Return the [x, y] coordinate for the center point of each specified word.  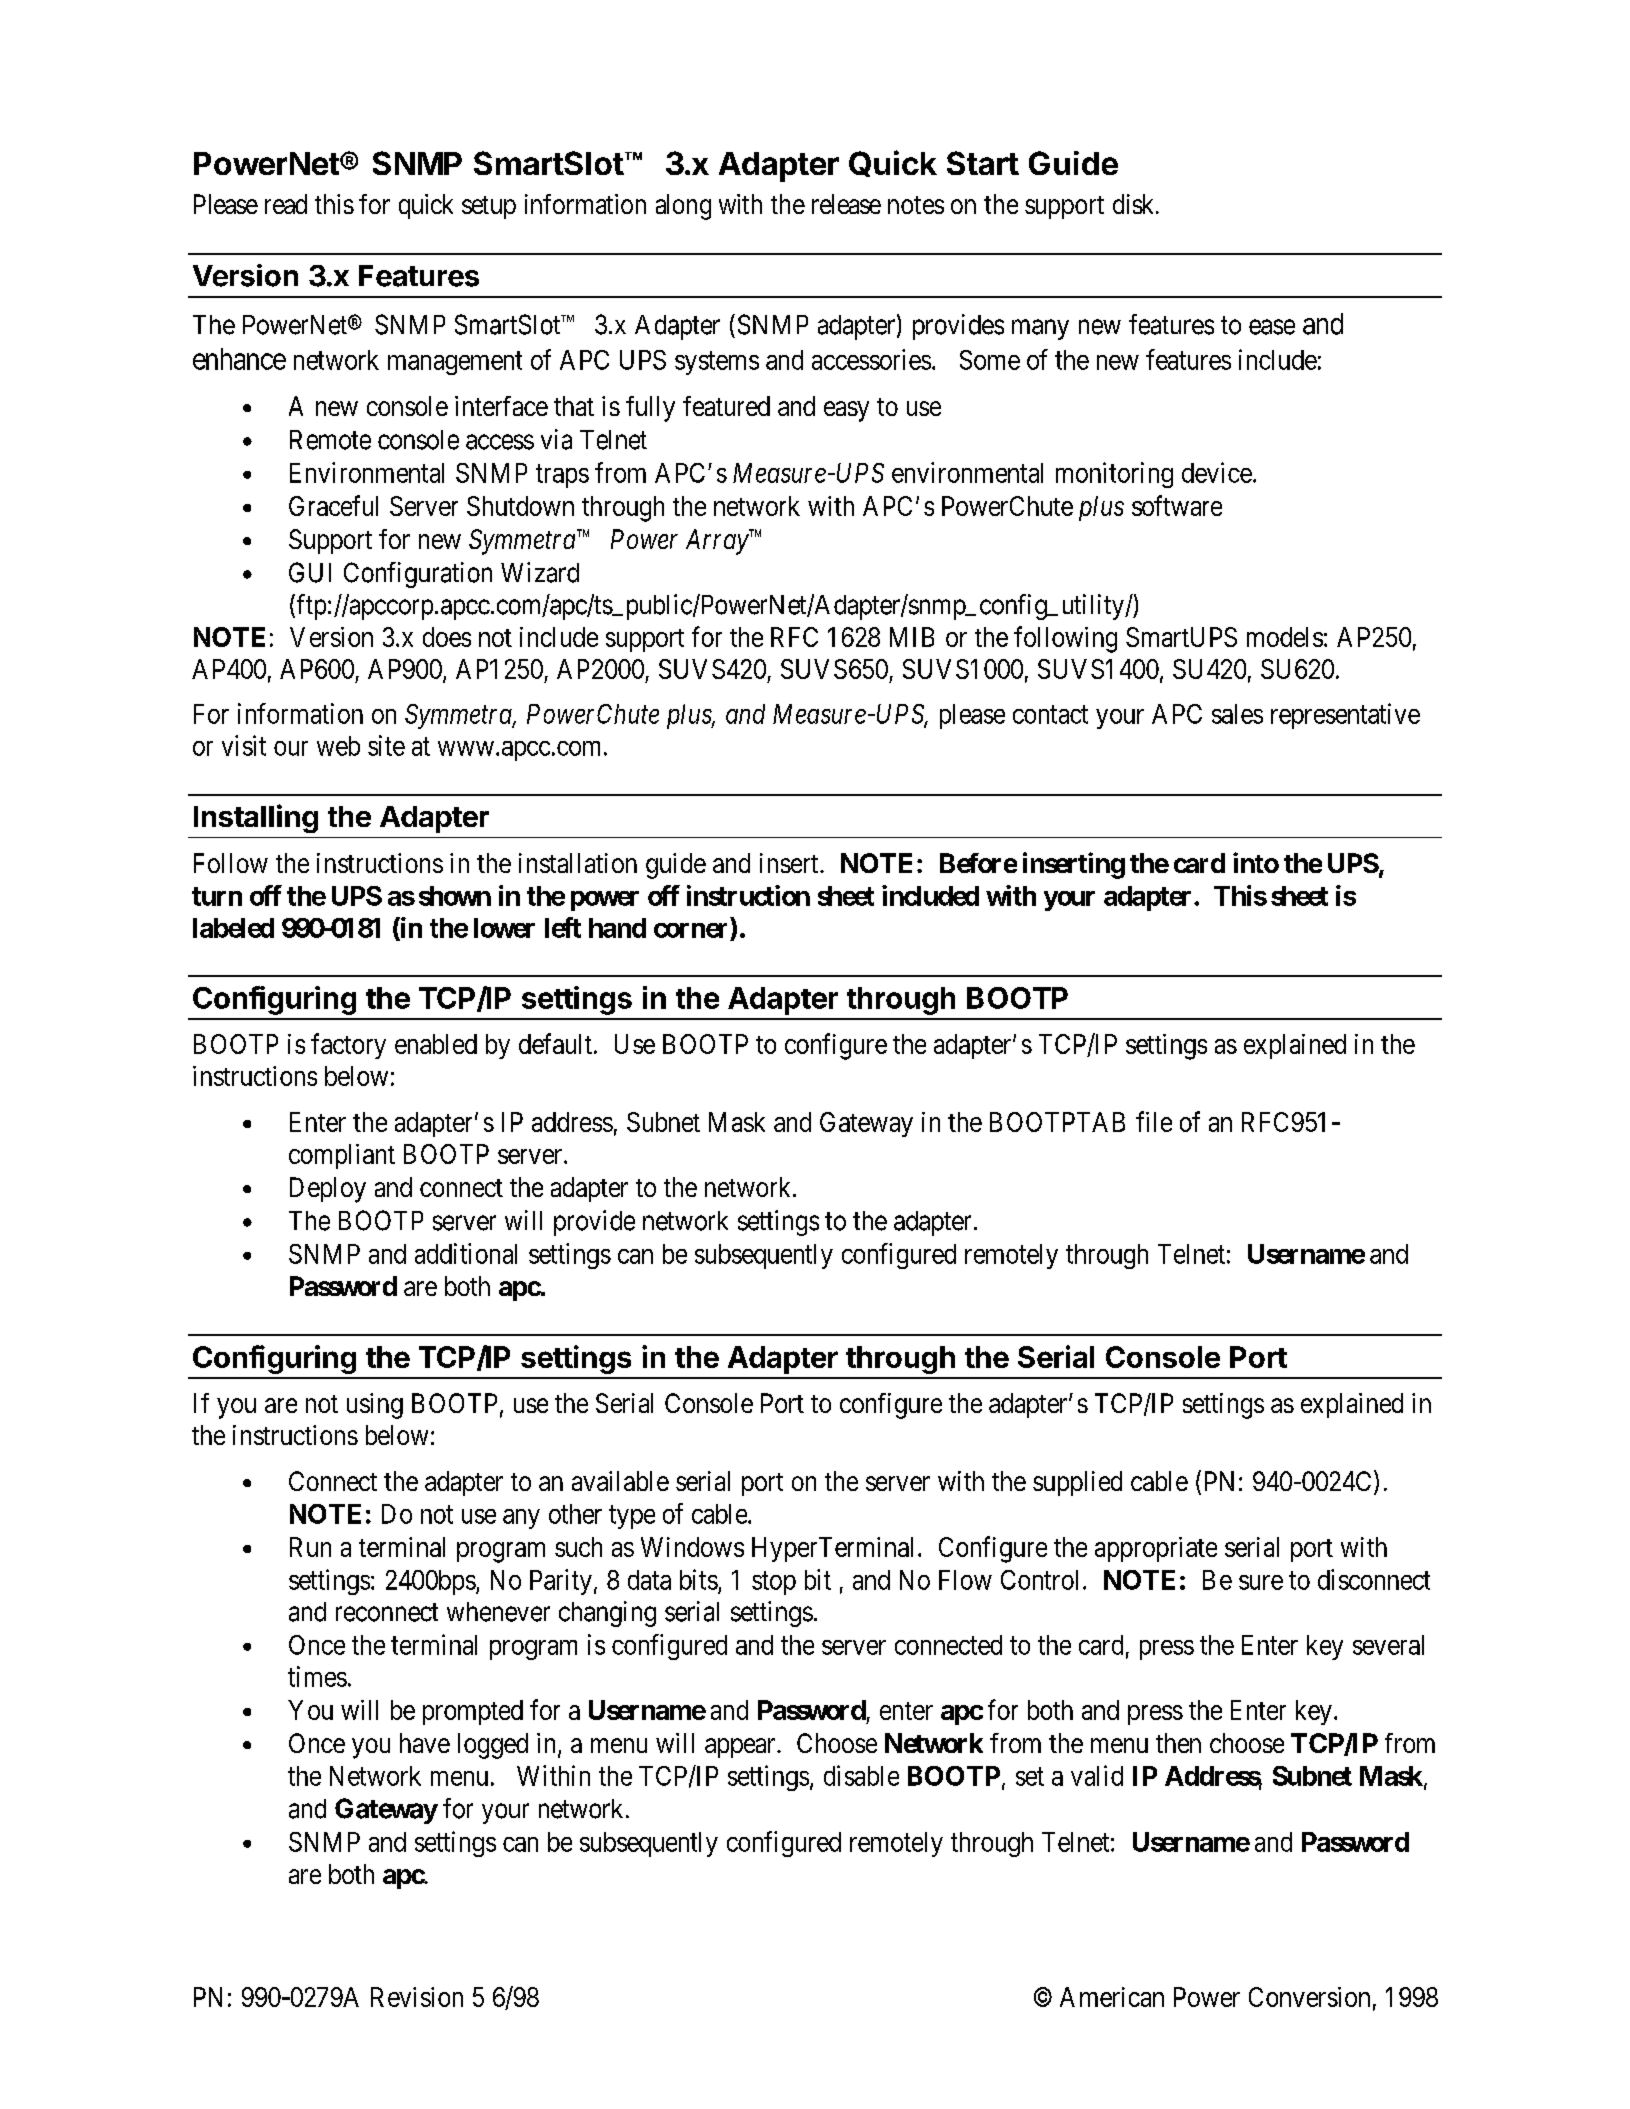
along [683, 207]
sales [1237, 714]
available [620, 1481]
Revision [417, 1997]
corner [690, 930]
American [1112, 1997]
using [375, 1406]
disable [861, 1775]
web [338, 746]
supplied [1077, 1483]
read [286, 204]
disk [1136, 204]
